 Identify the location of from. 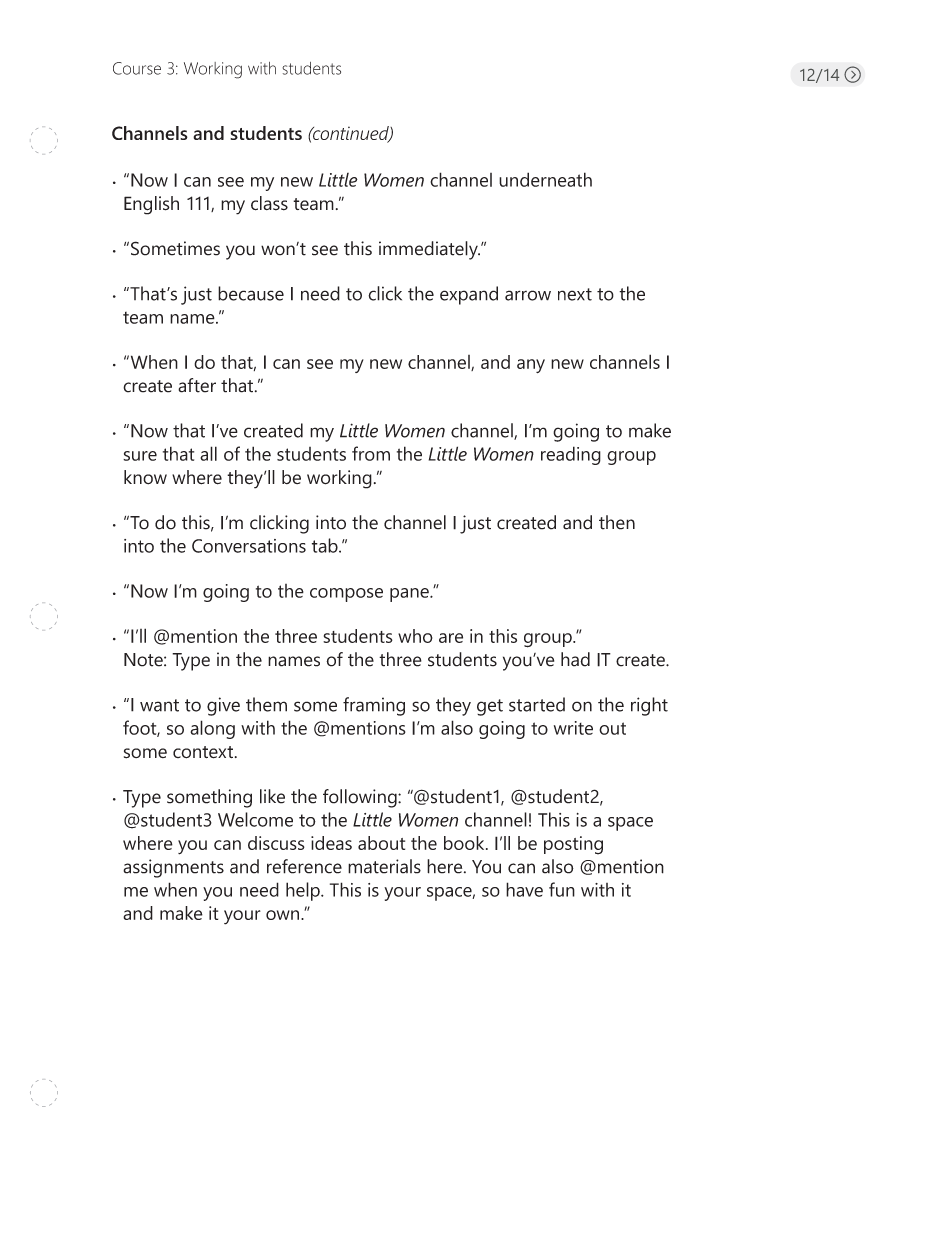
(371, 453).
